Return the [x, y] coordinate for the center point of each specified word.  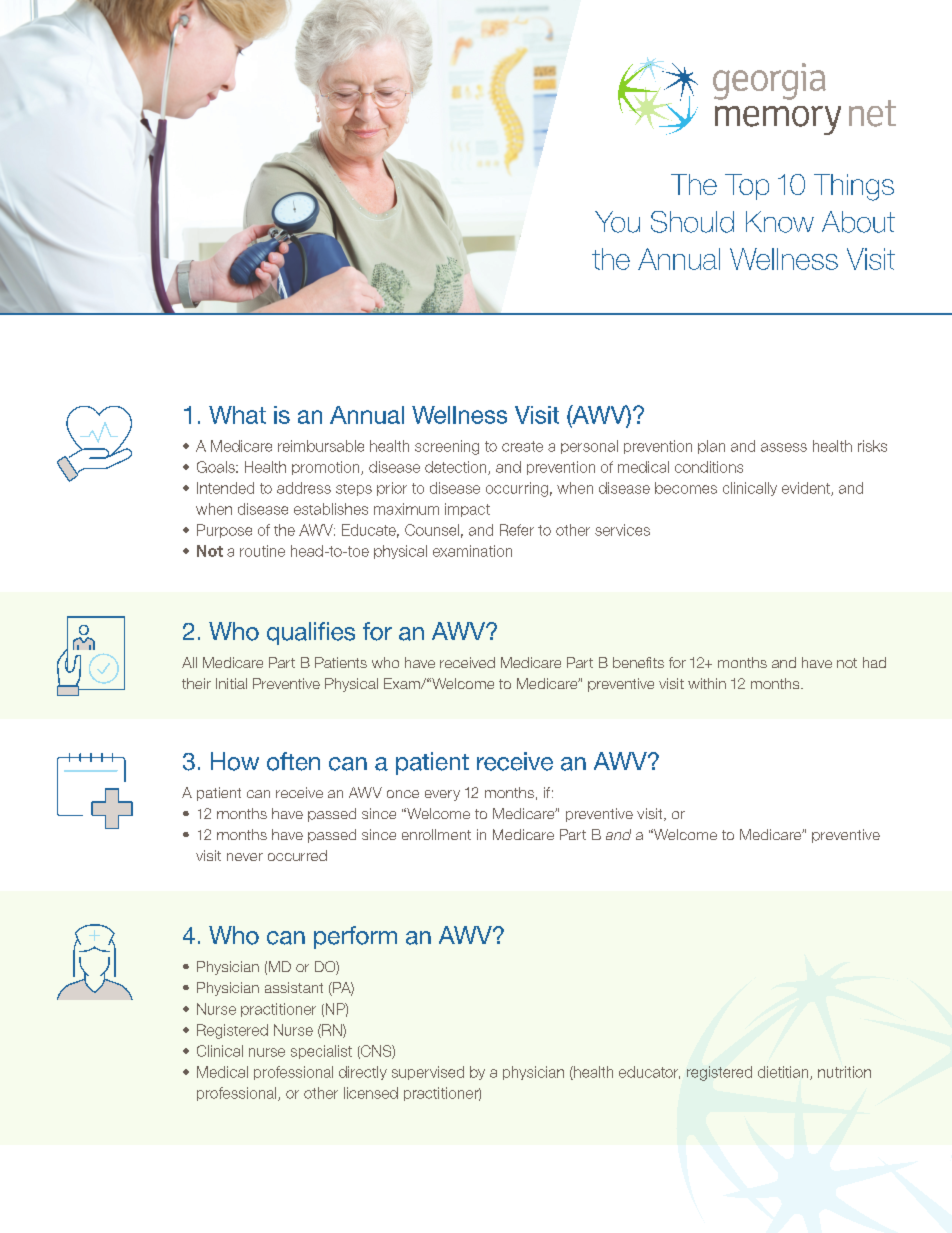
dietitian [784, 1073]
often [293, 761]
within [707, 683]
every [442, 795]
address [304, 488]
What [237, 415]
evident [807, 489]
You [617, 222]
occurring [517, 489]
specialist [321, 1052]
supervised [428, 1073]
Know [780, 222]
